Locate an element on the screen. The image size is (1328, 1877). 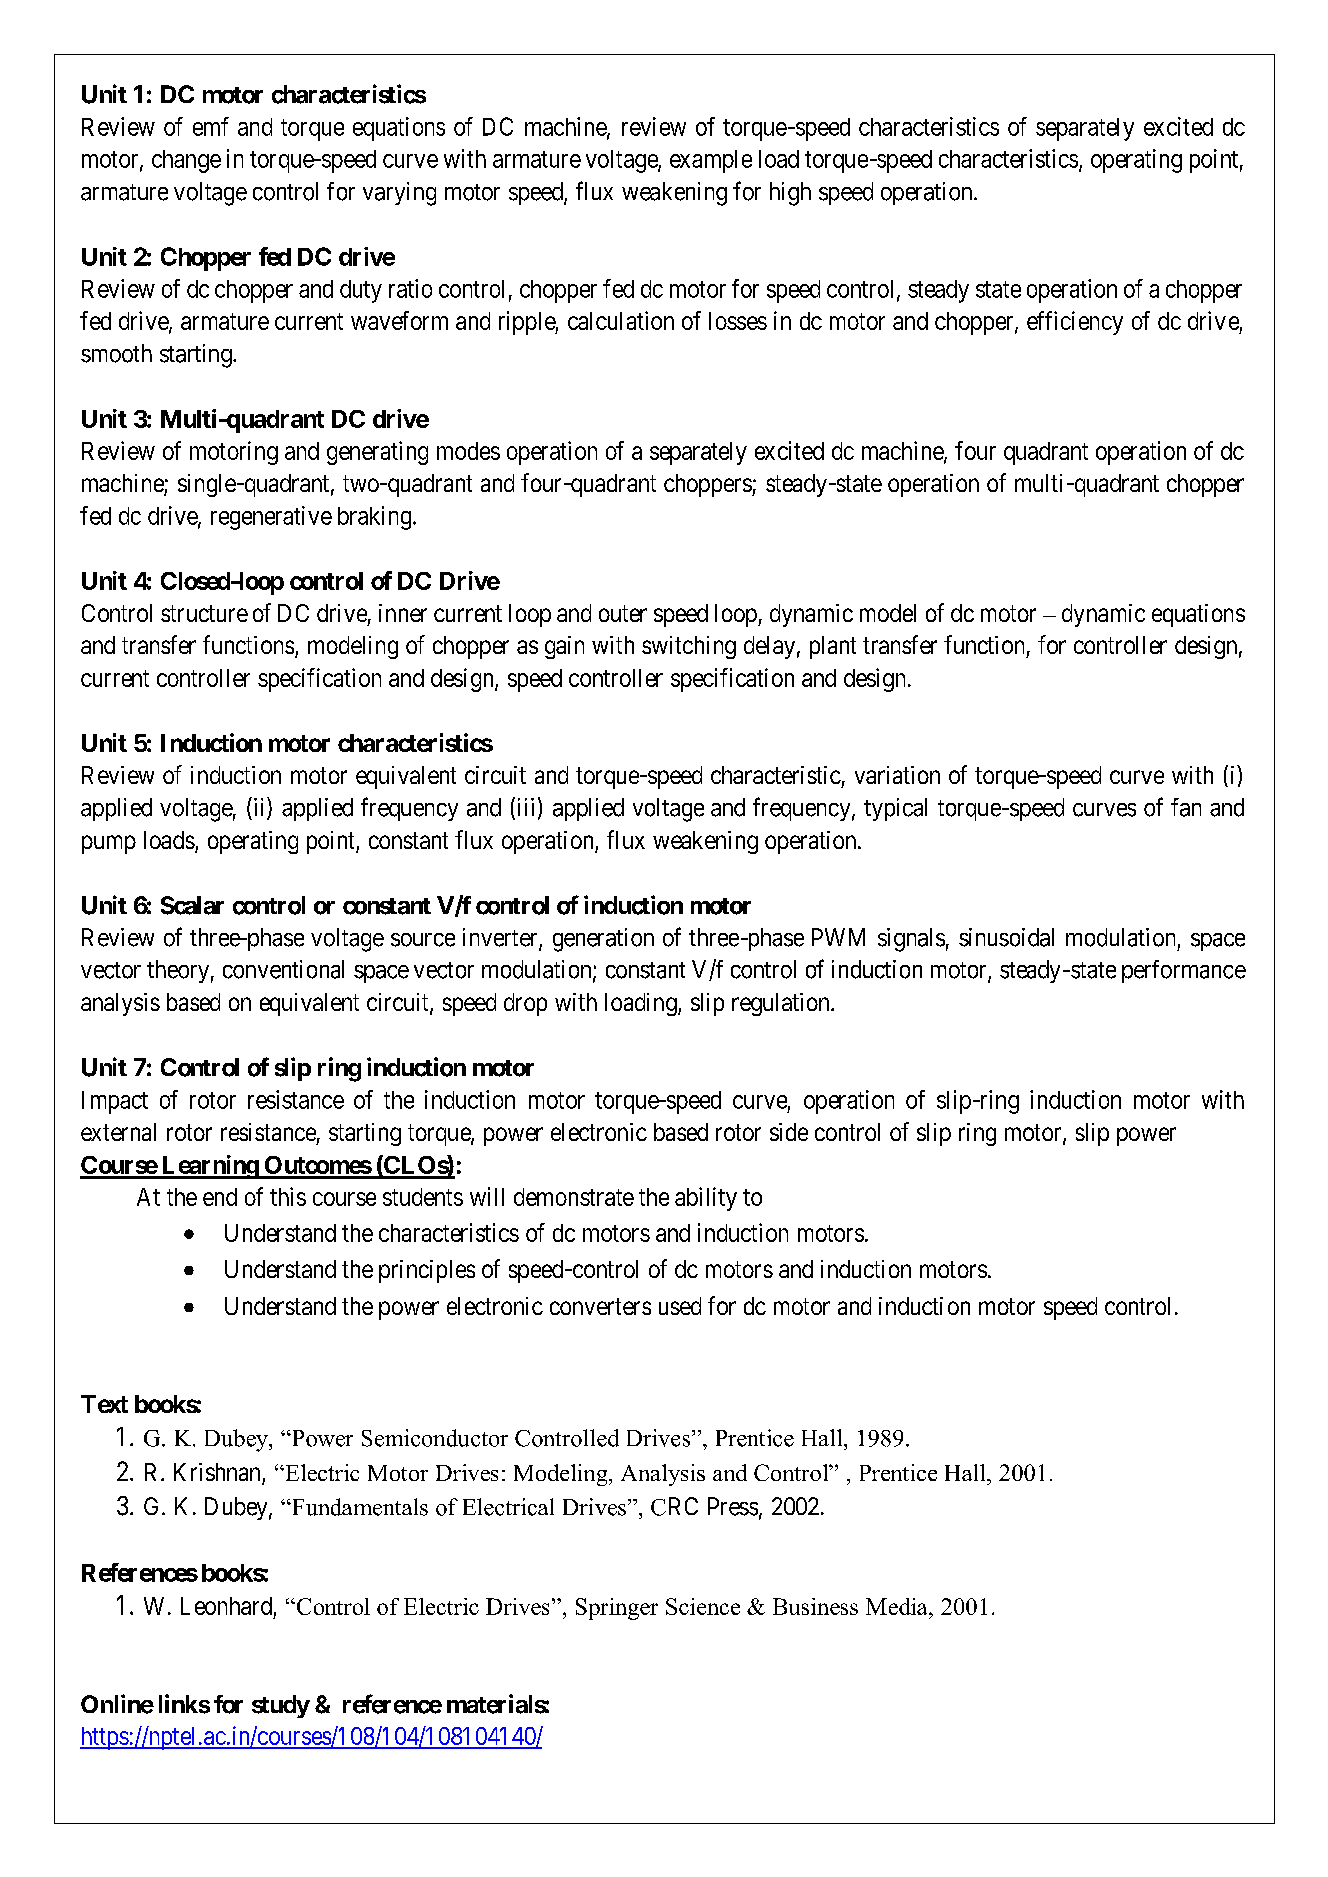
switching is located at coordinates (689, 647).
